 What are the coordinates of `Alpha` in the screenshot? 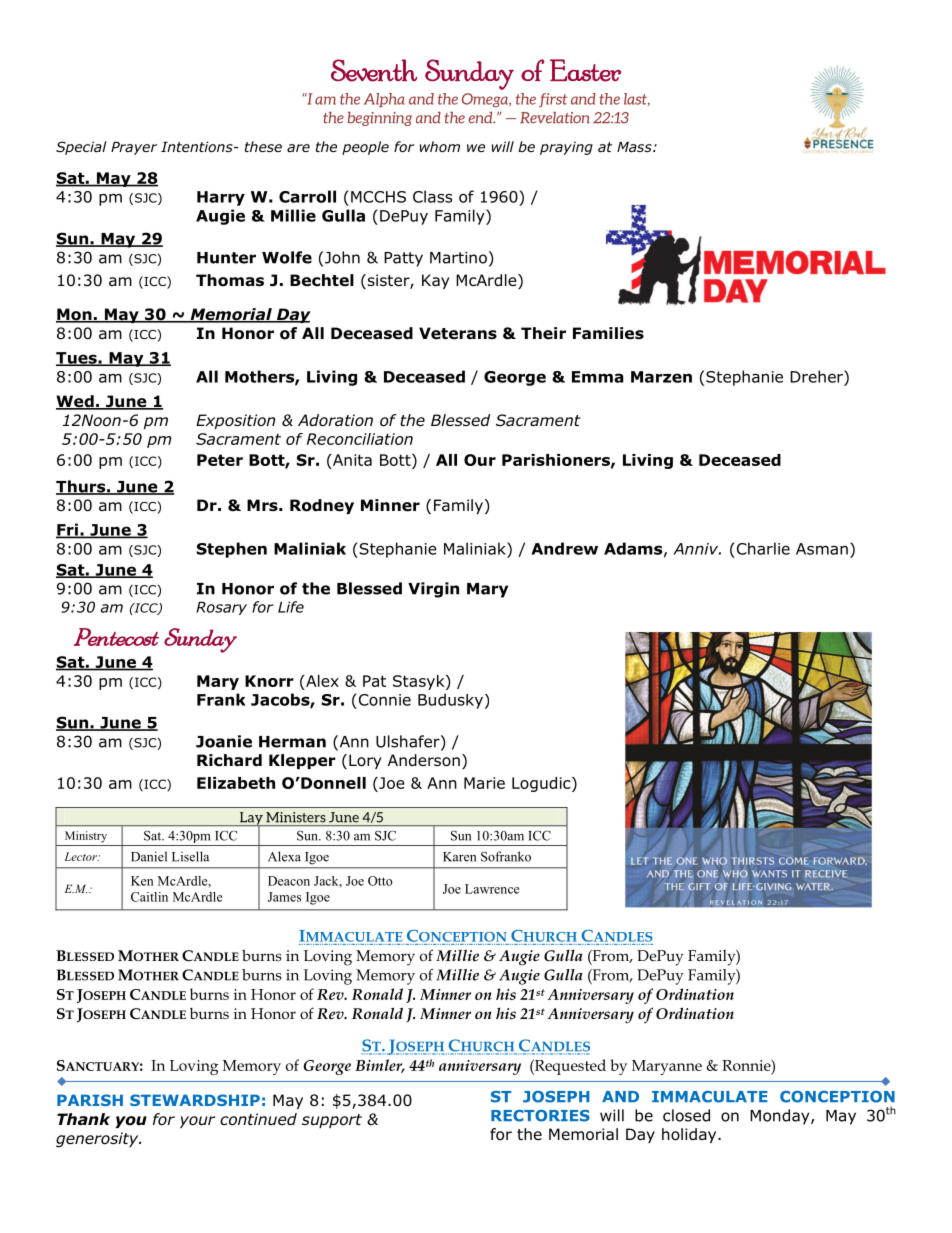 It's located at (384, 100).
